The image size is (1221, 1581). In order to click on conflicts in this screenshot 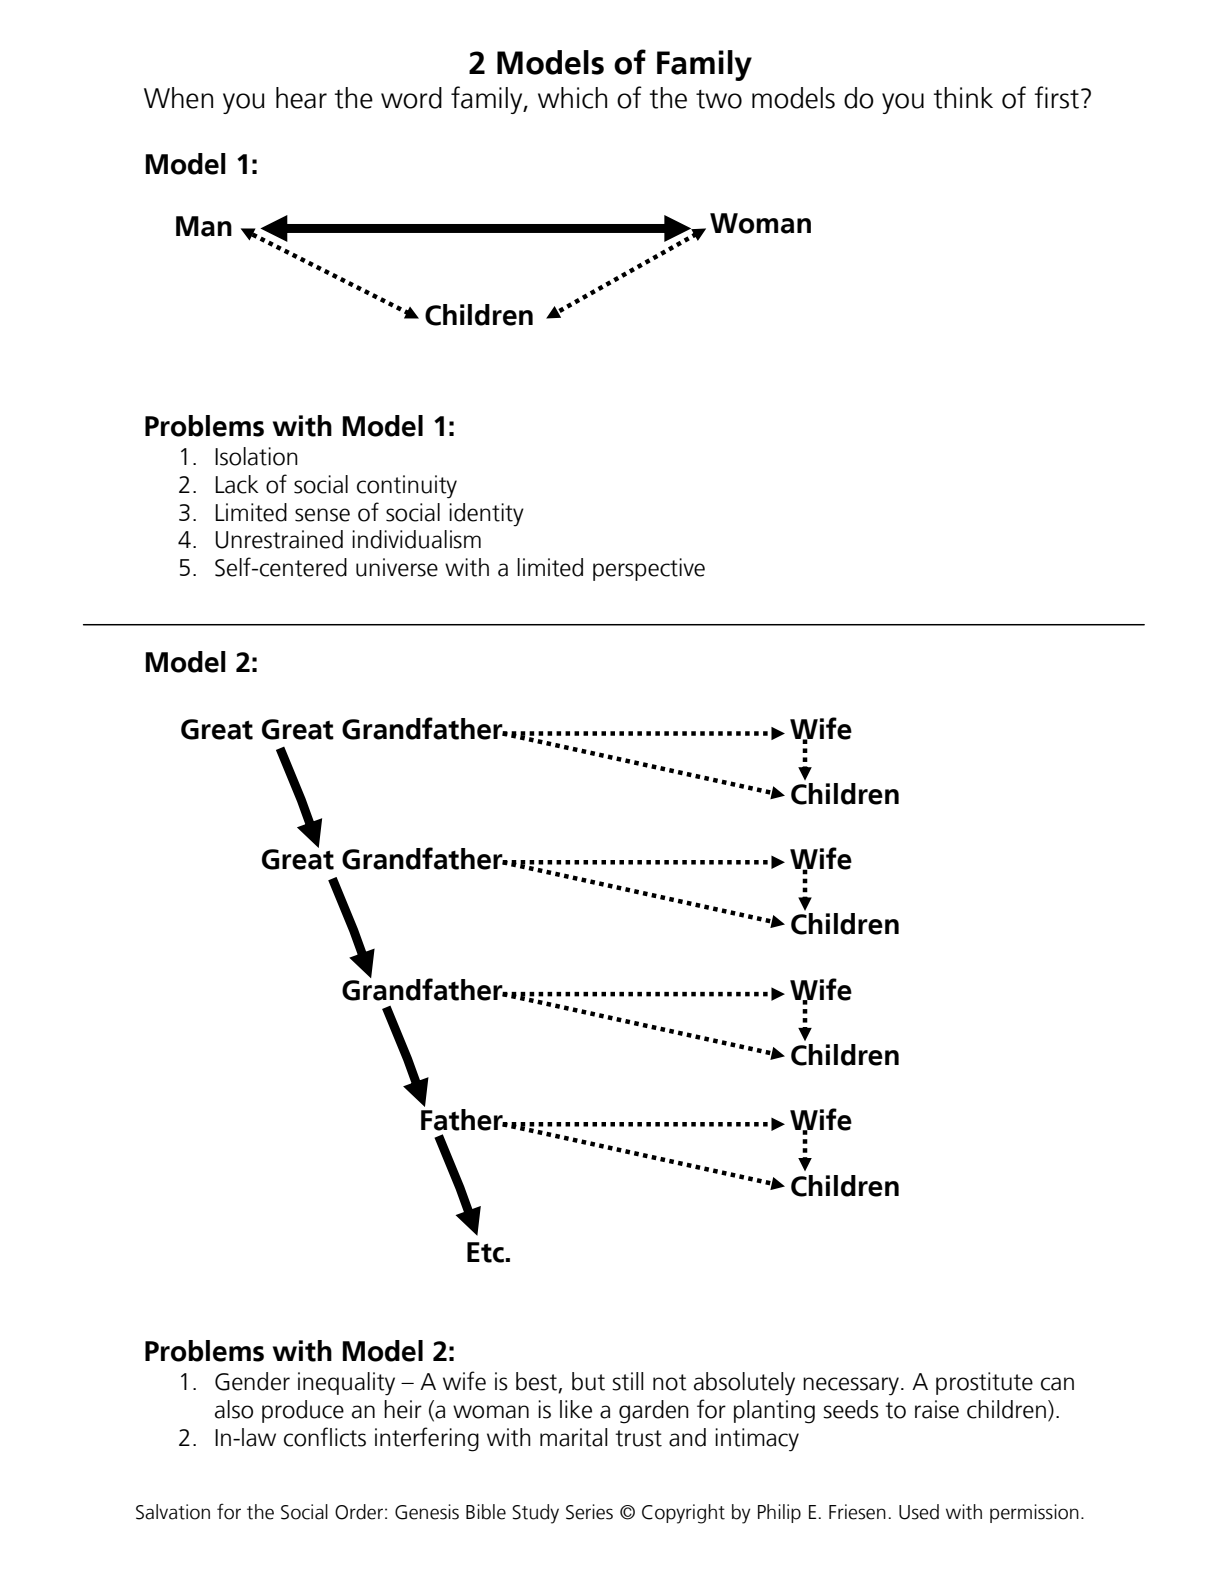, I will do `click(325, 1437)`.
